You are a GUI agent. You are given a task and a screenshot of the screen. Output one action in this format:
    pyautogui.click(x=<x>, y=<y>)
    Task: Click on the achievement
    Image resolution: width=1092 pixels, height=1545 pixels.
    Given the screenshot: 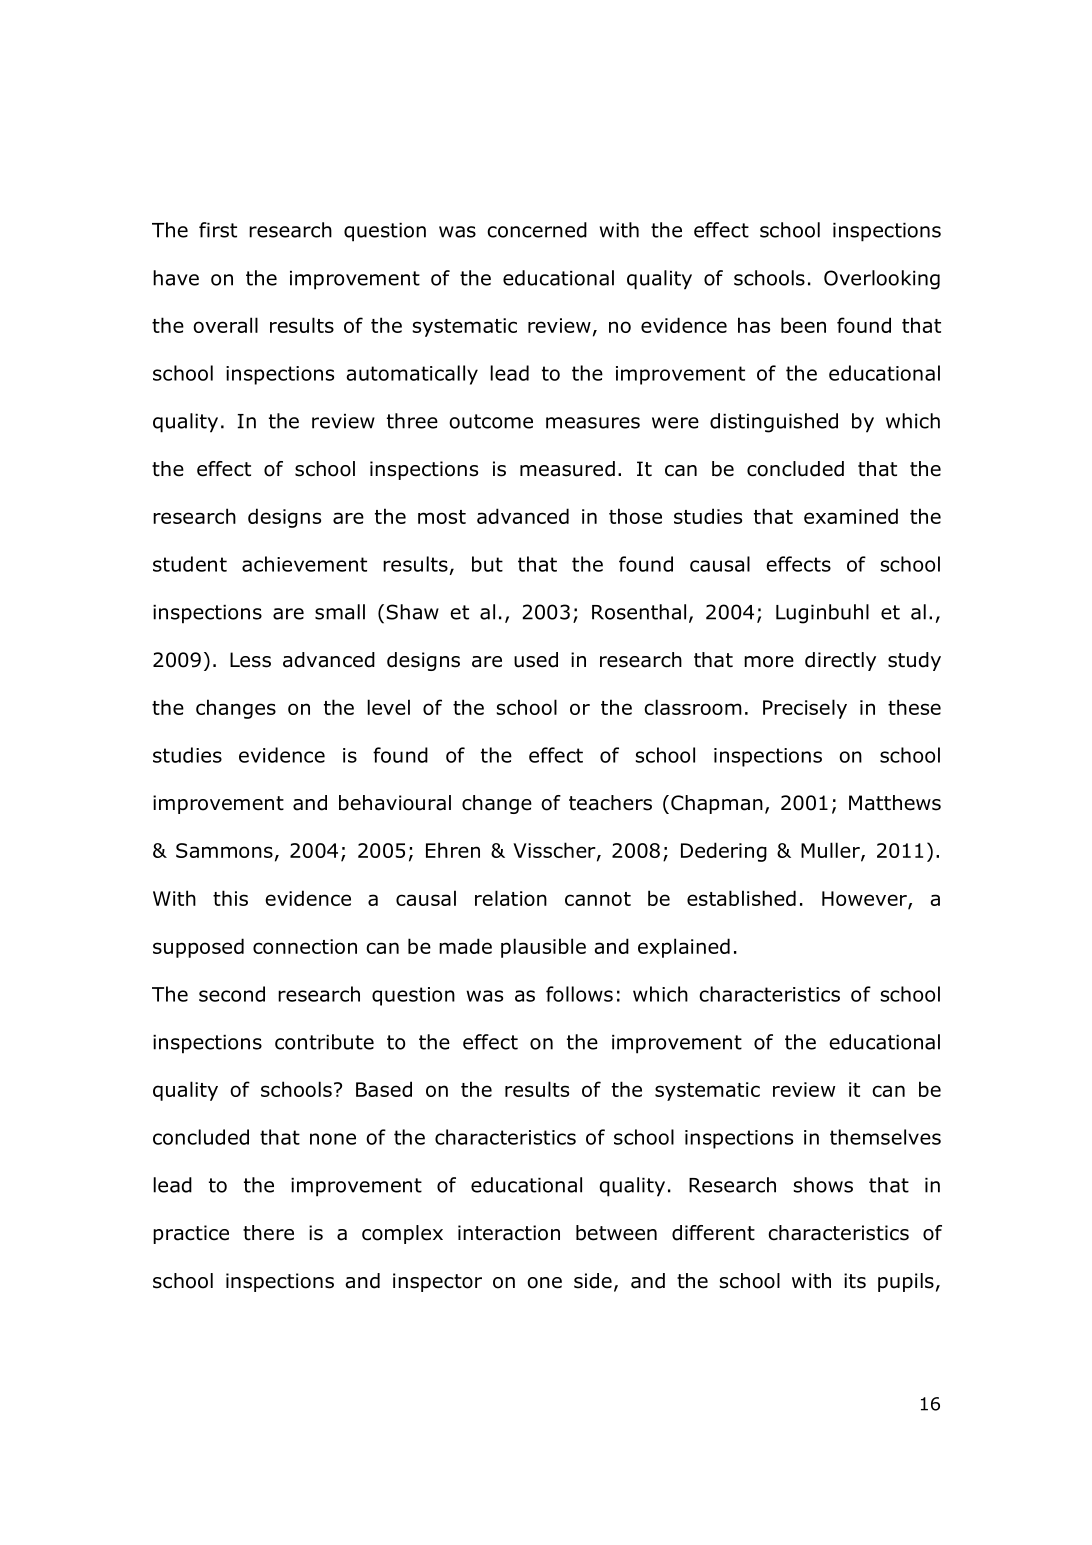 What is the action you would take?
    pyautogui.click(x=304, y=564)
